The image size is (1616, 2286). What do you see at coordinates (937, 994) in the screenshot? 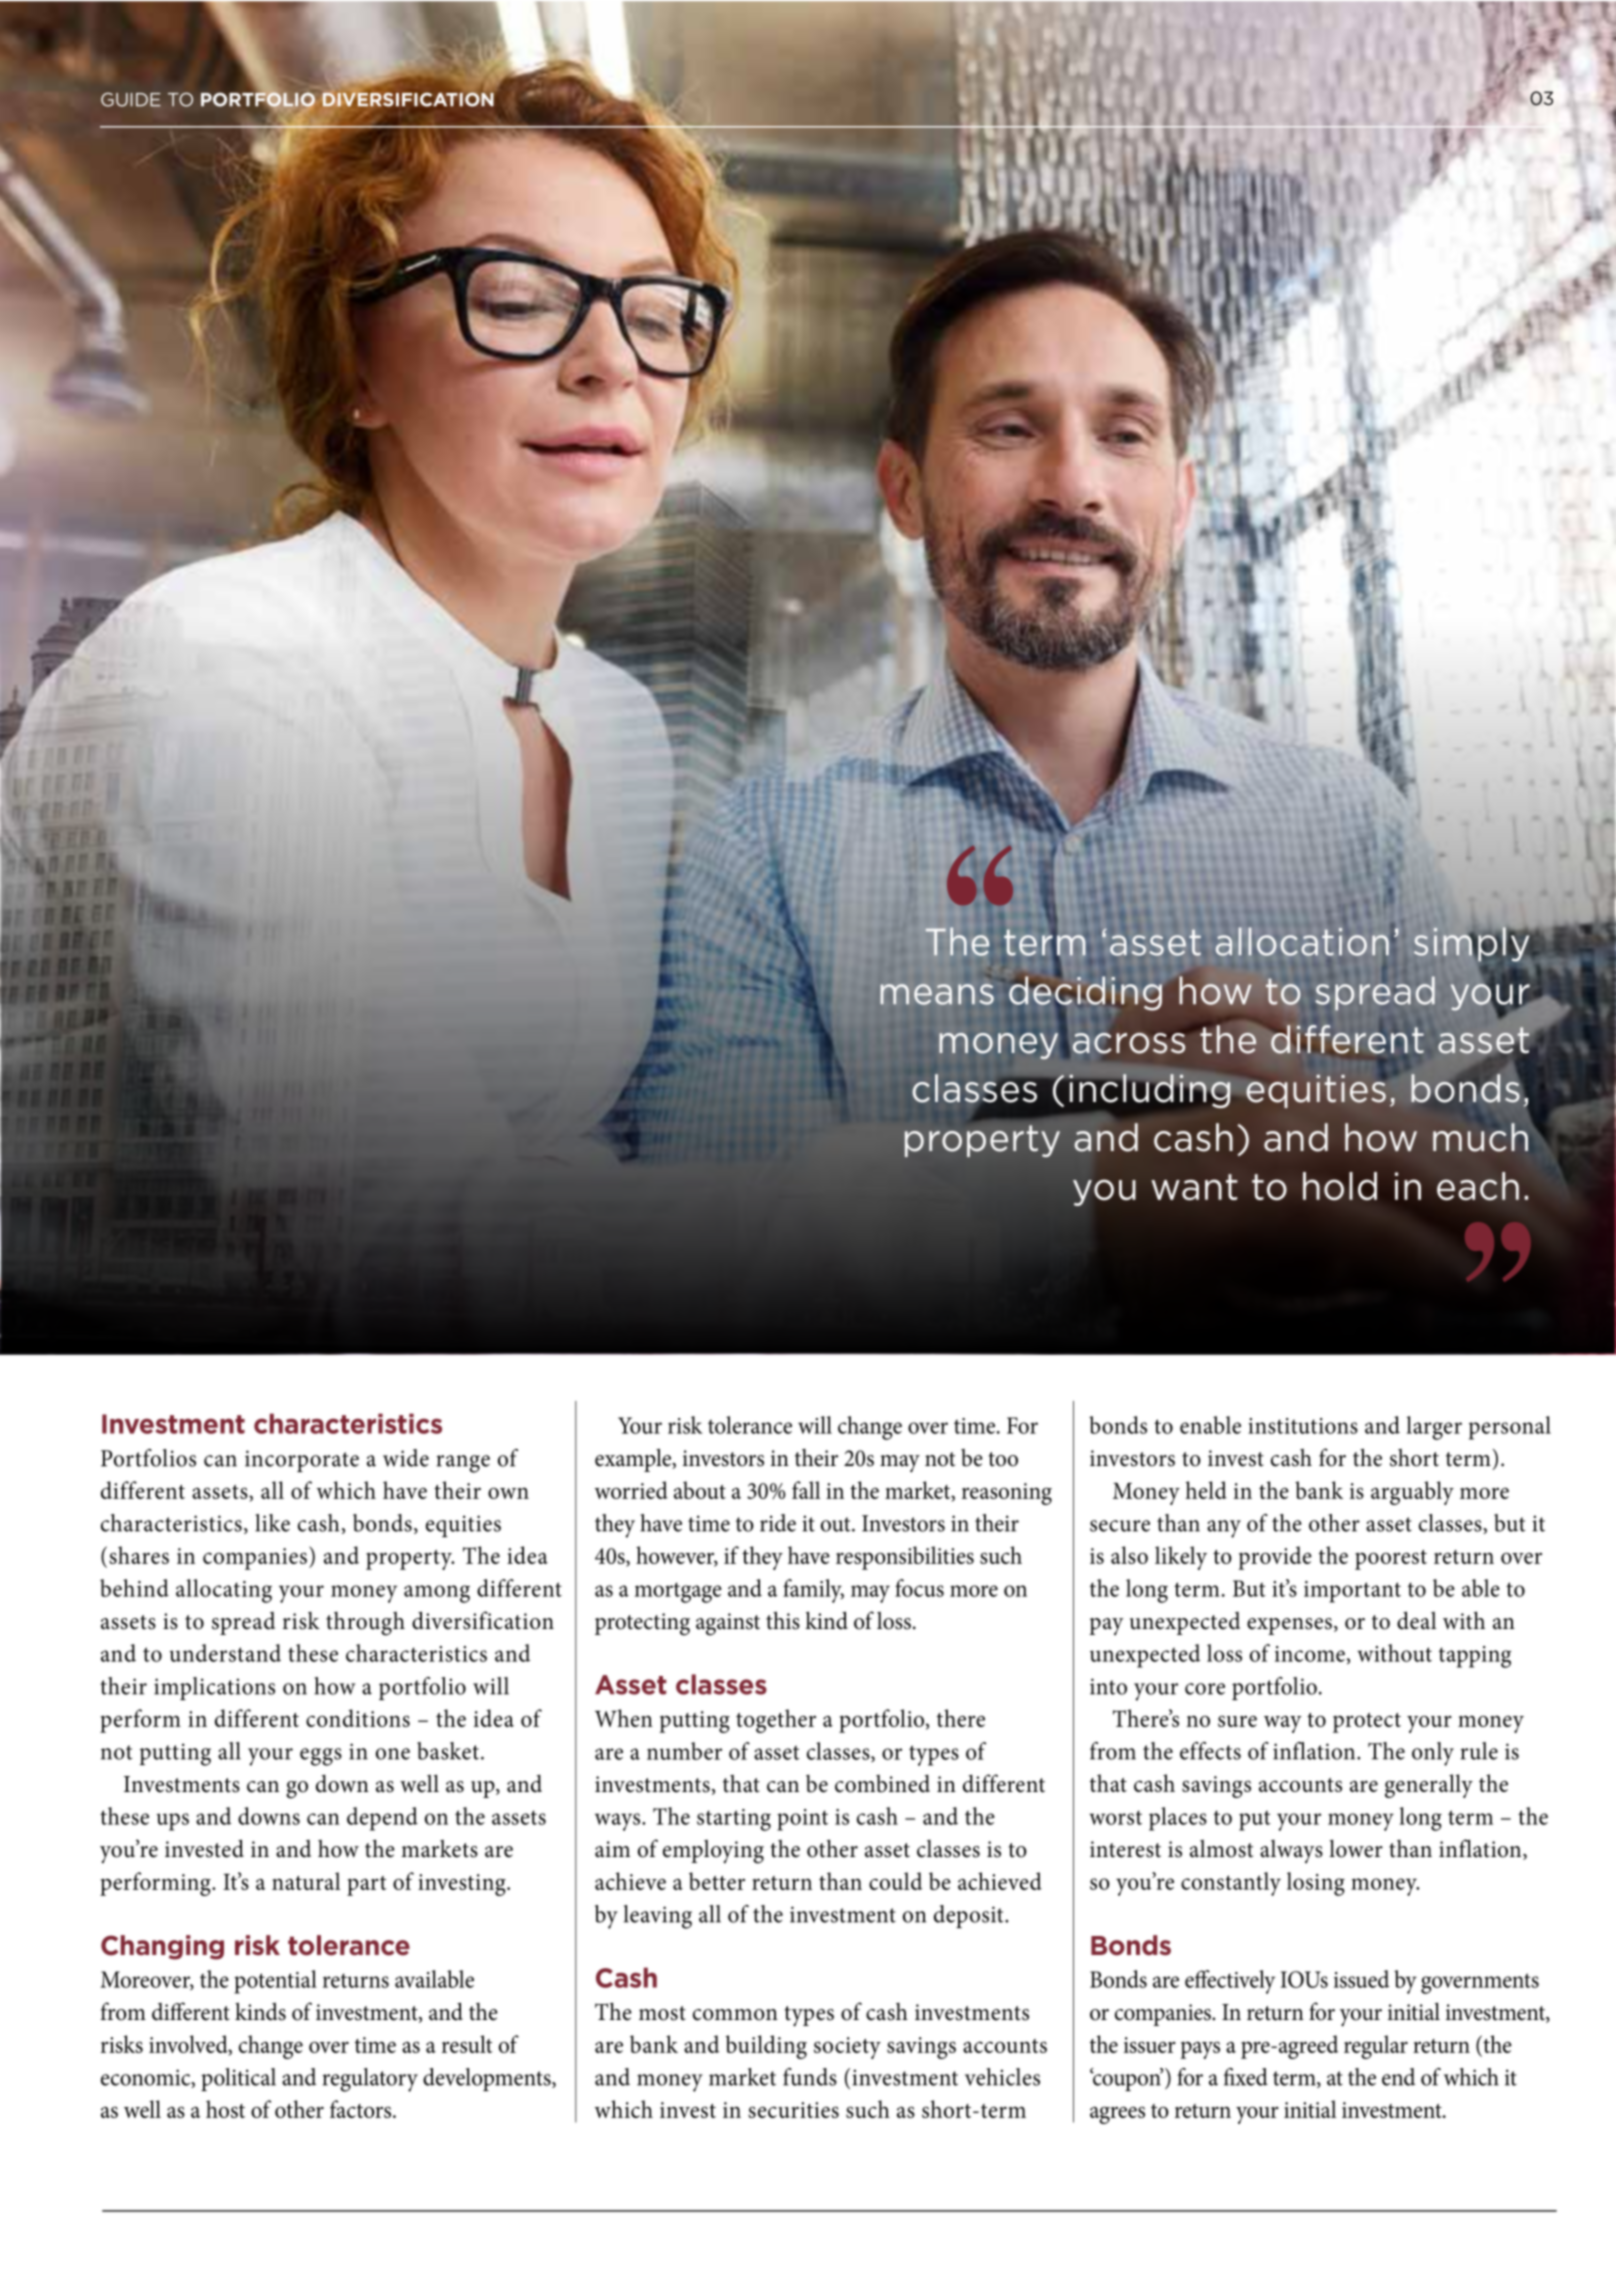
I see `means` at bounding box center [937, 994].
